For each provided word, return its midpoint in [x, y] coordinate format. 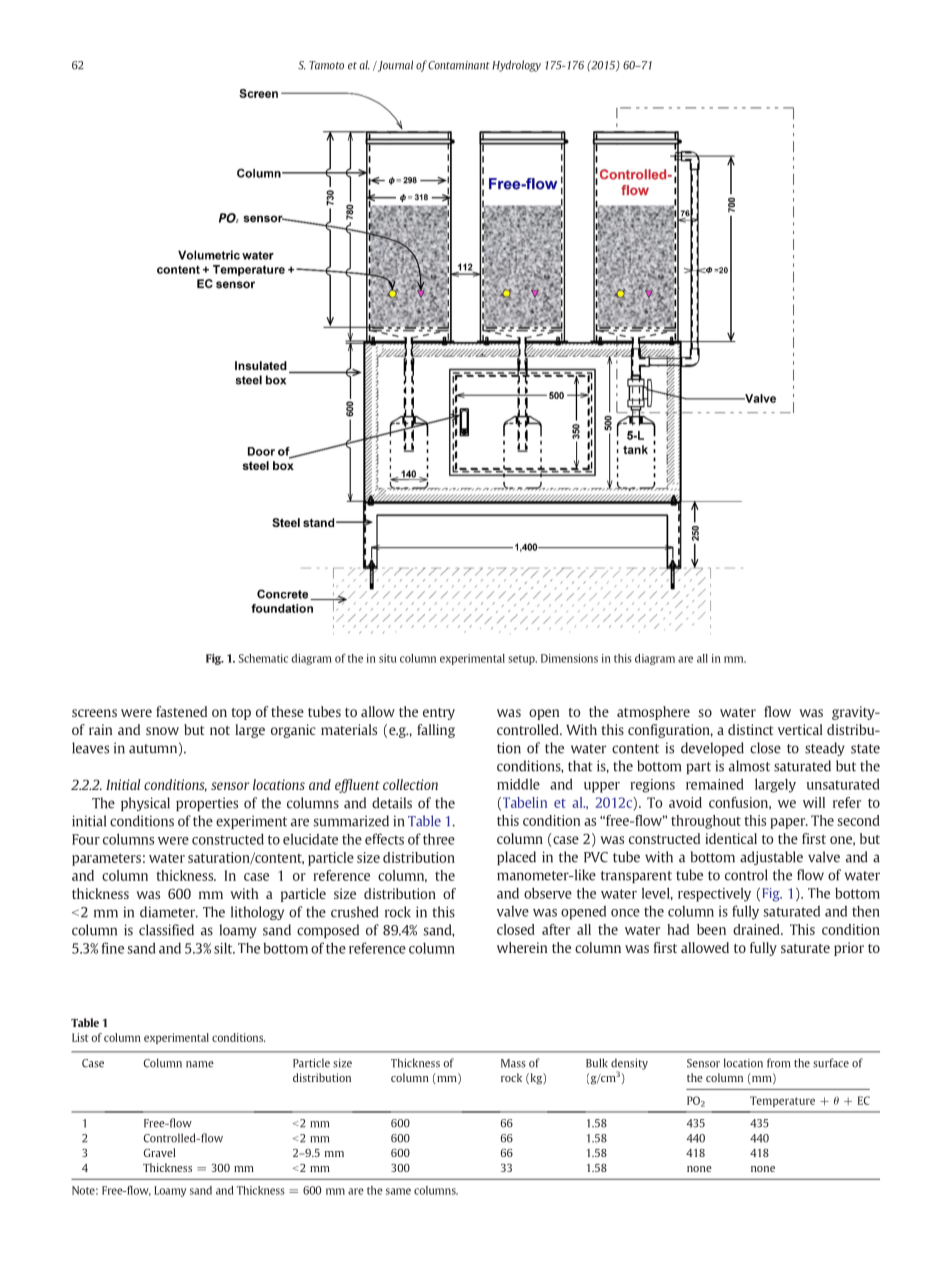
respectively [714, 894]
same [398, 1191]
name [200, 1064]
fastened [181, 711]
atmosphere [653, 713]
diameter [169, 912]
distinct [751, 729]
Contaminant [459, 65]
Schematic [263, 658]
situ [387, 658]
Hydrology [516, 66]
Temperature [782, 1101]
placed [516, 858]
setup [522, 660]
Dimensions [569, 658]
